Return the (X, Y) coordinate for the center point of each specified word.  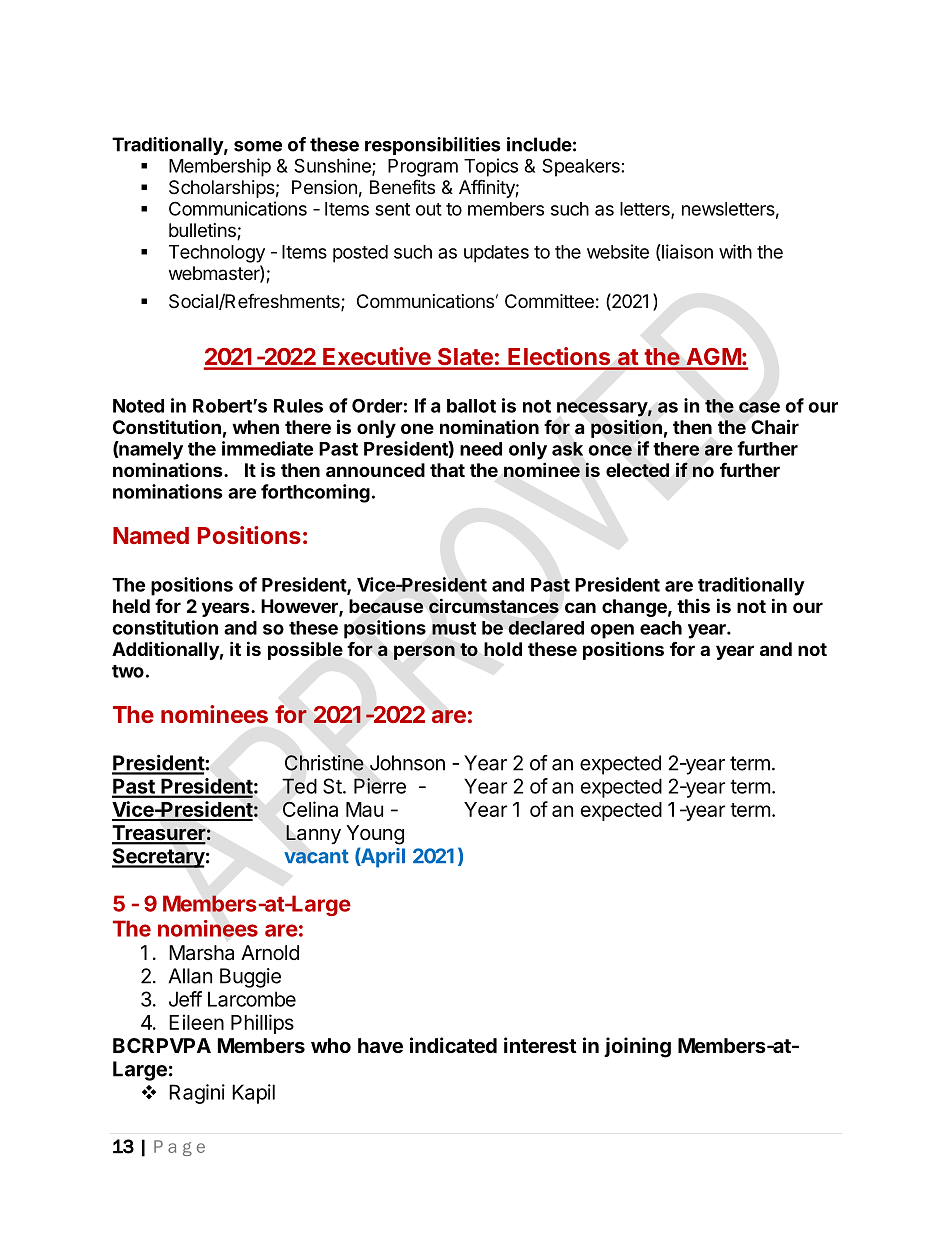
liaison (686, 252)
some (258, 146)
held (131, 606)
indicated (453, 1045)
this (693, 605)
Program (423, 168)
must (454, 628)
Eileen (196, 1022)
